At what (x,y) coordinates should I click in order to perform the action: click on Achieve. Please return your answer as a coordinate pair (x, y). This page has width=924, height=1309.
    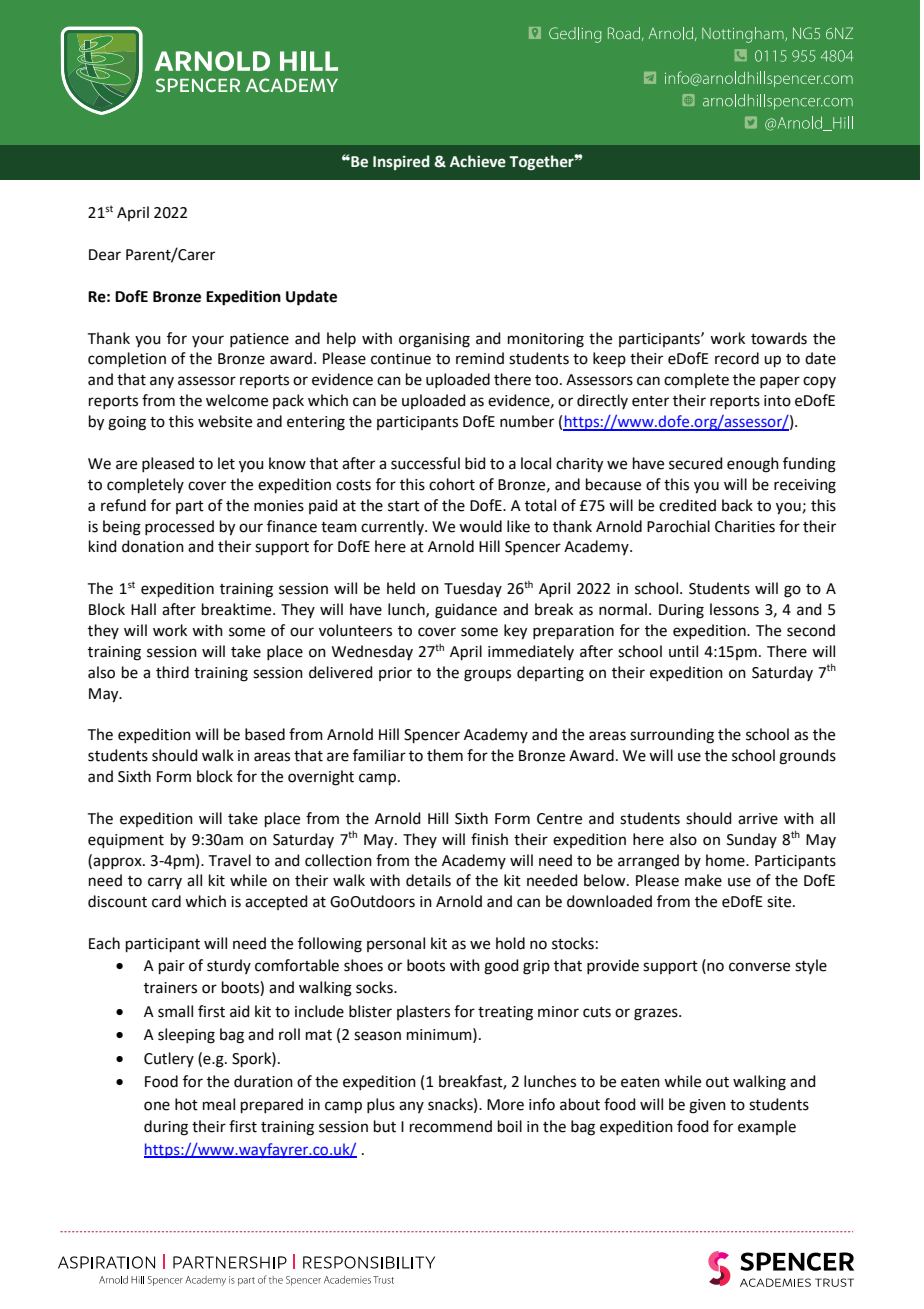
    Looking at the image, I should click on (478, 161).
